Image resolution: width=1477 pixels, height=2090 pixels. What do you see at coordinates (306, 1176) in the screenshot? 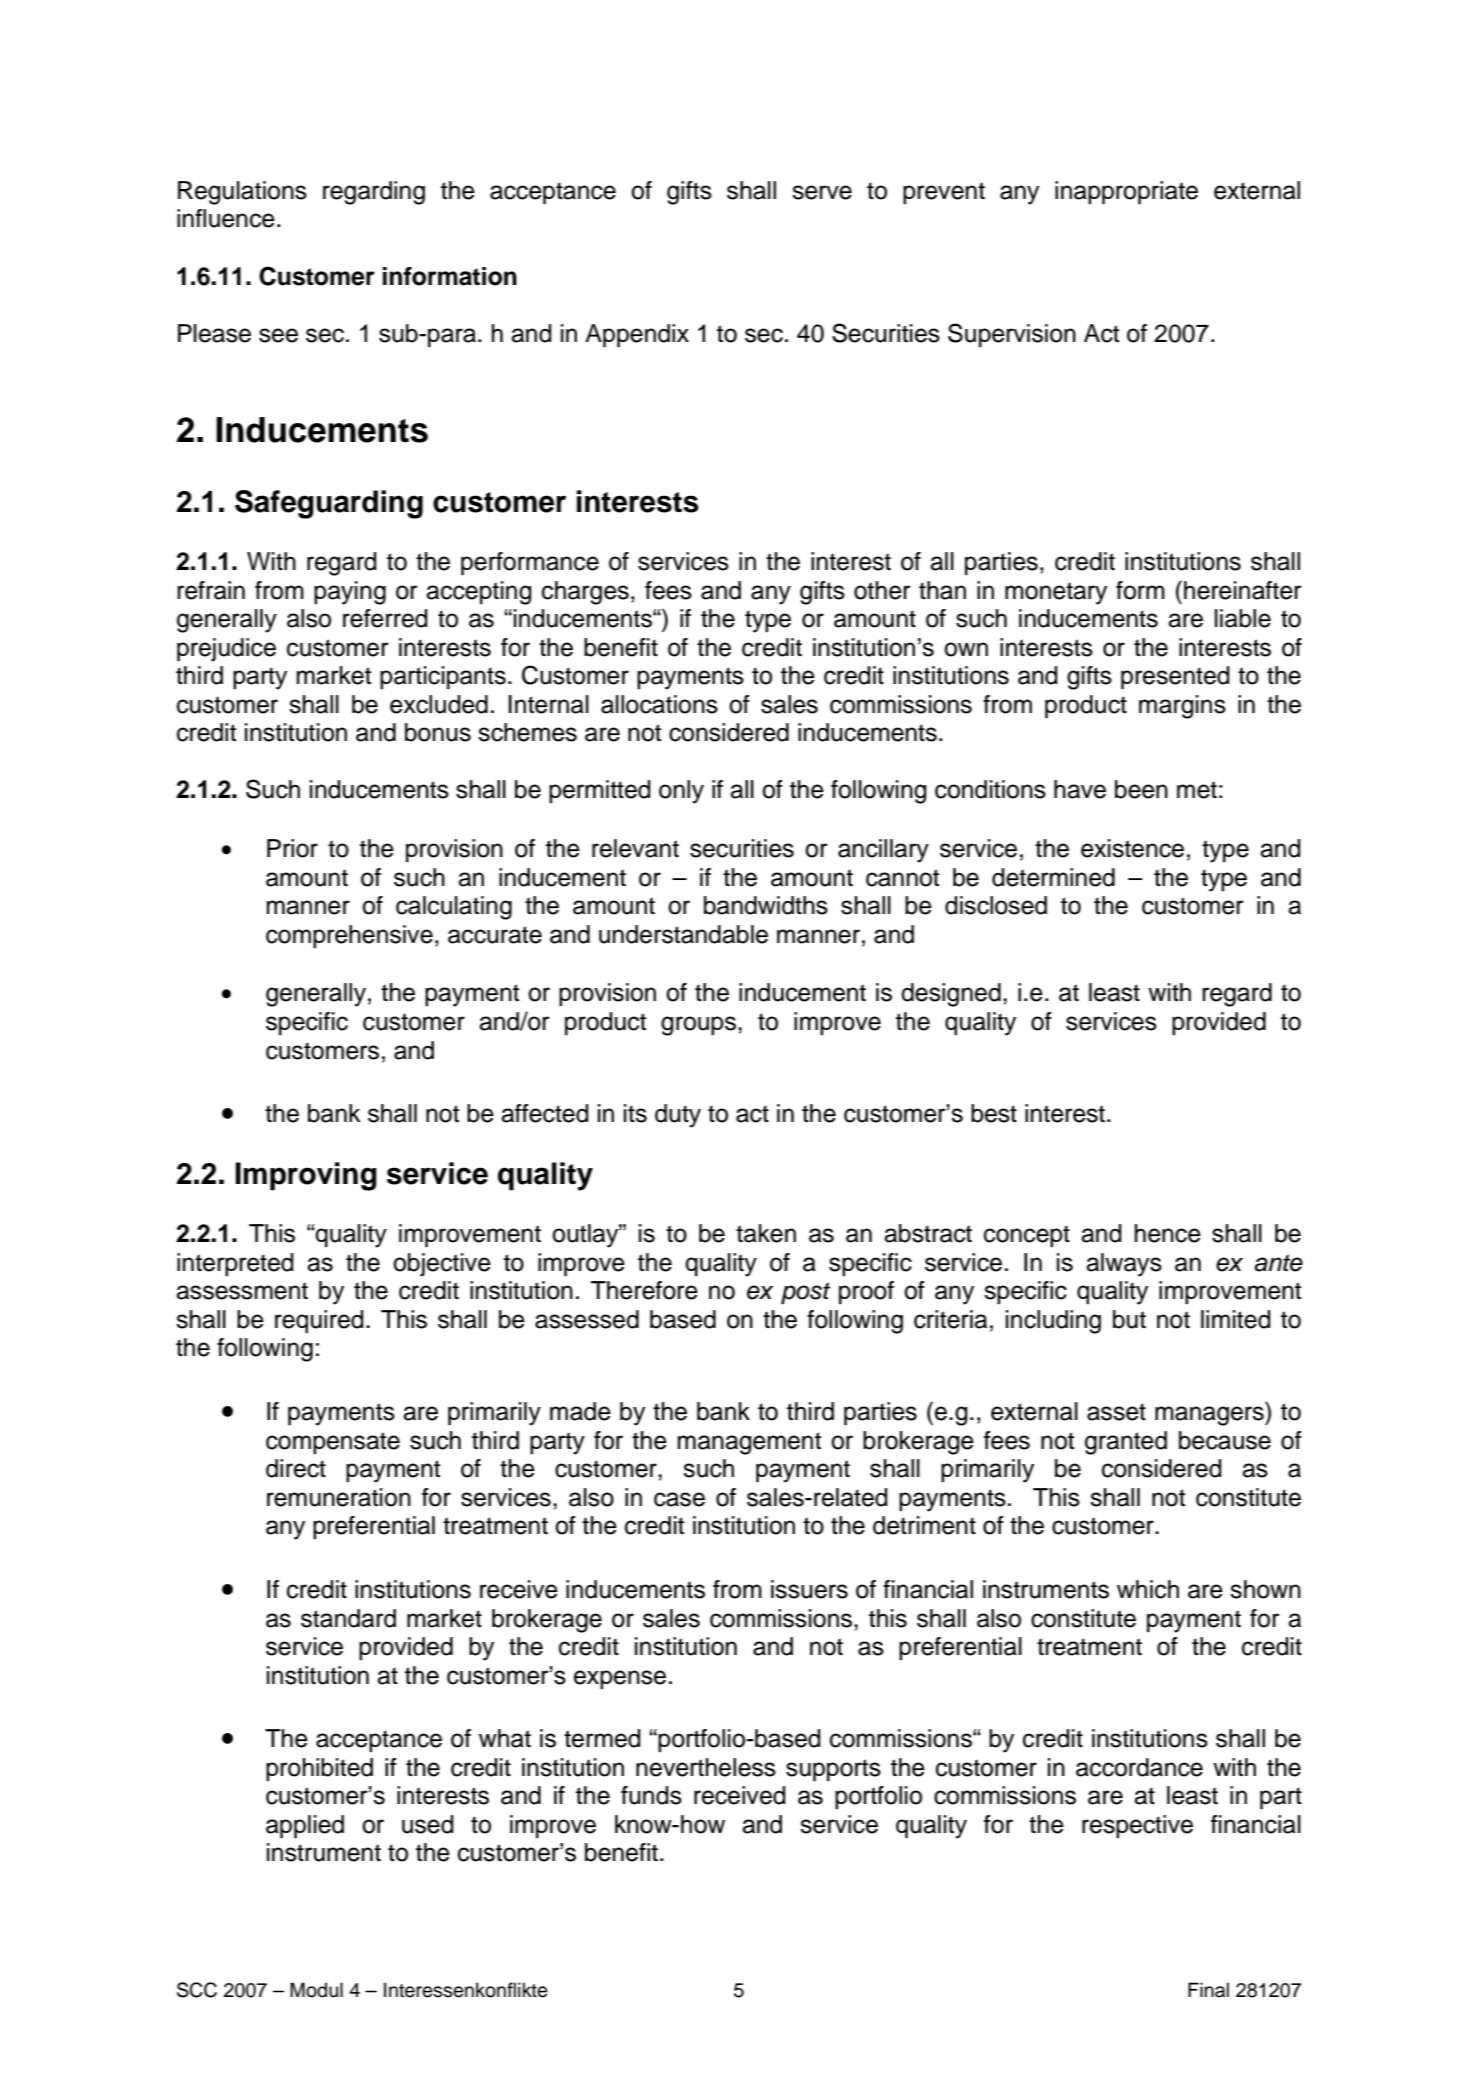
I see `Improving` at bounding box center [306, 1176].
